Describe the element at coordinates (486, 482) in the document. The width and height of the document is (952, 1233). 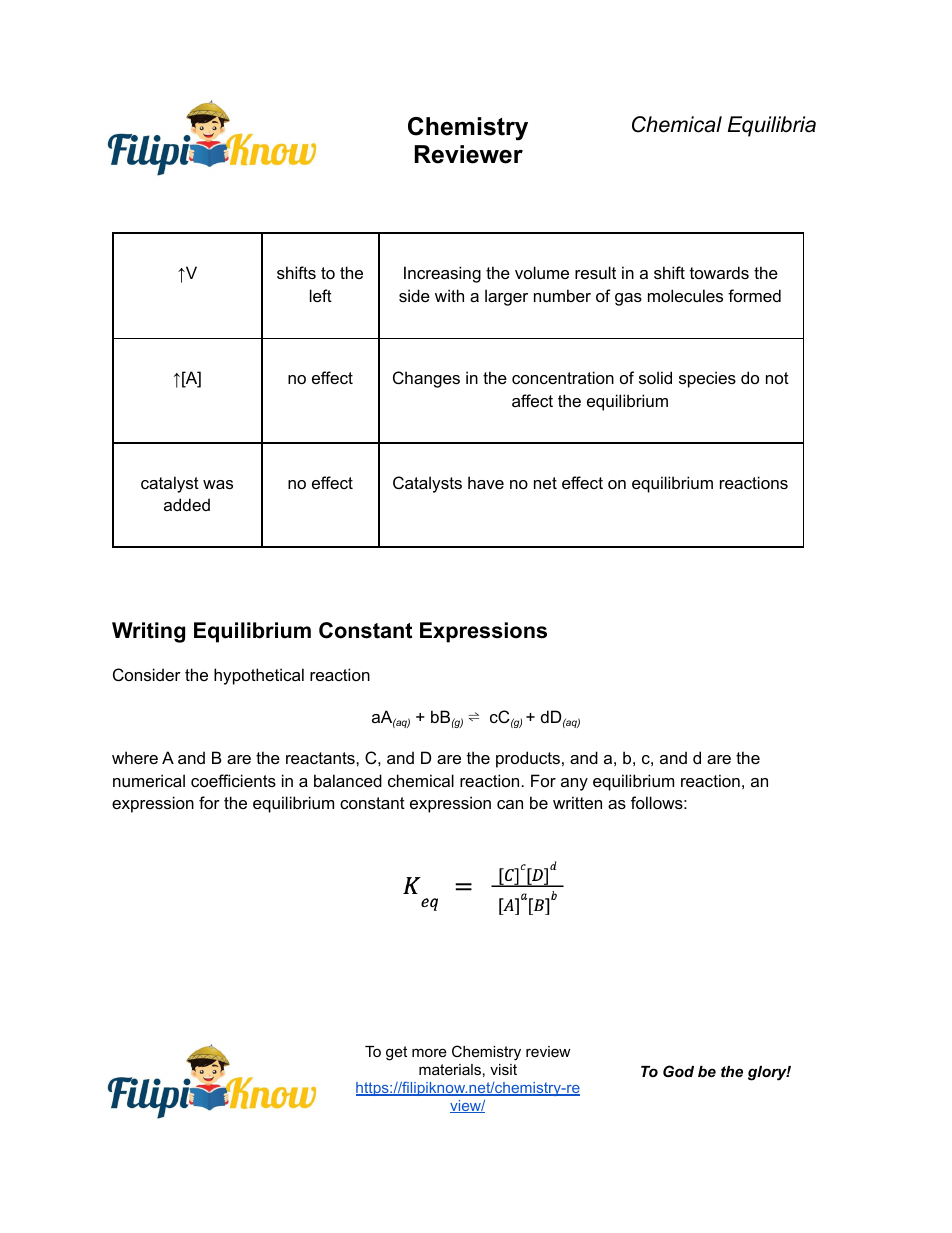
I see `have` at that location.
